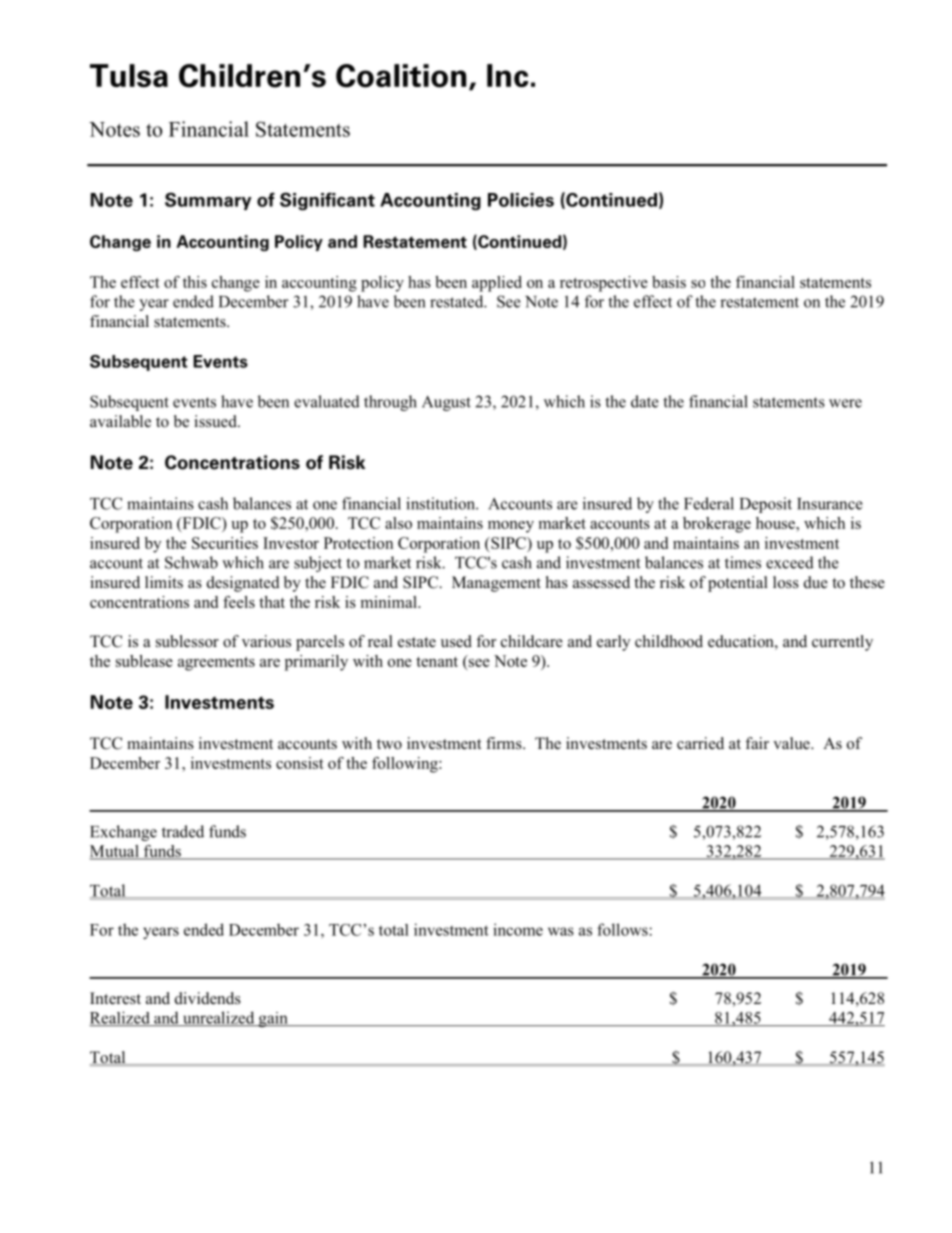  I want to click on money, so click(511, 527).
